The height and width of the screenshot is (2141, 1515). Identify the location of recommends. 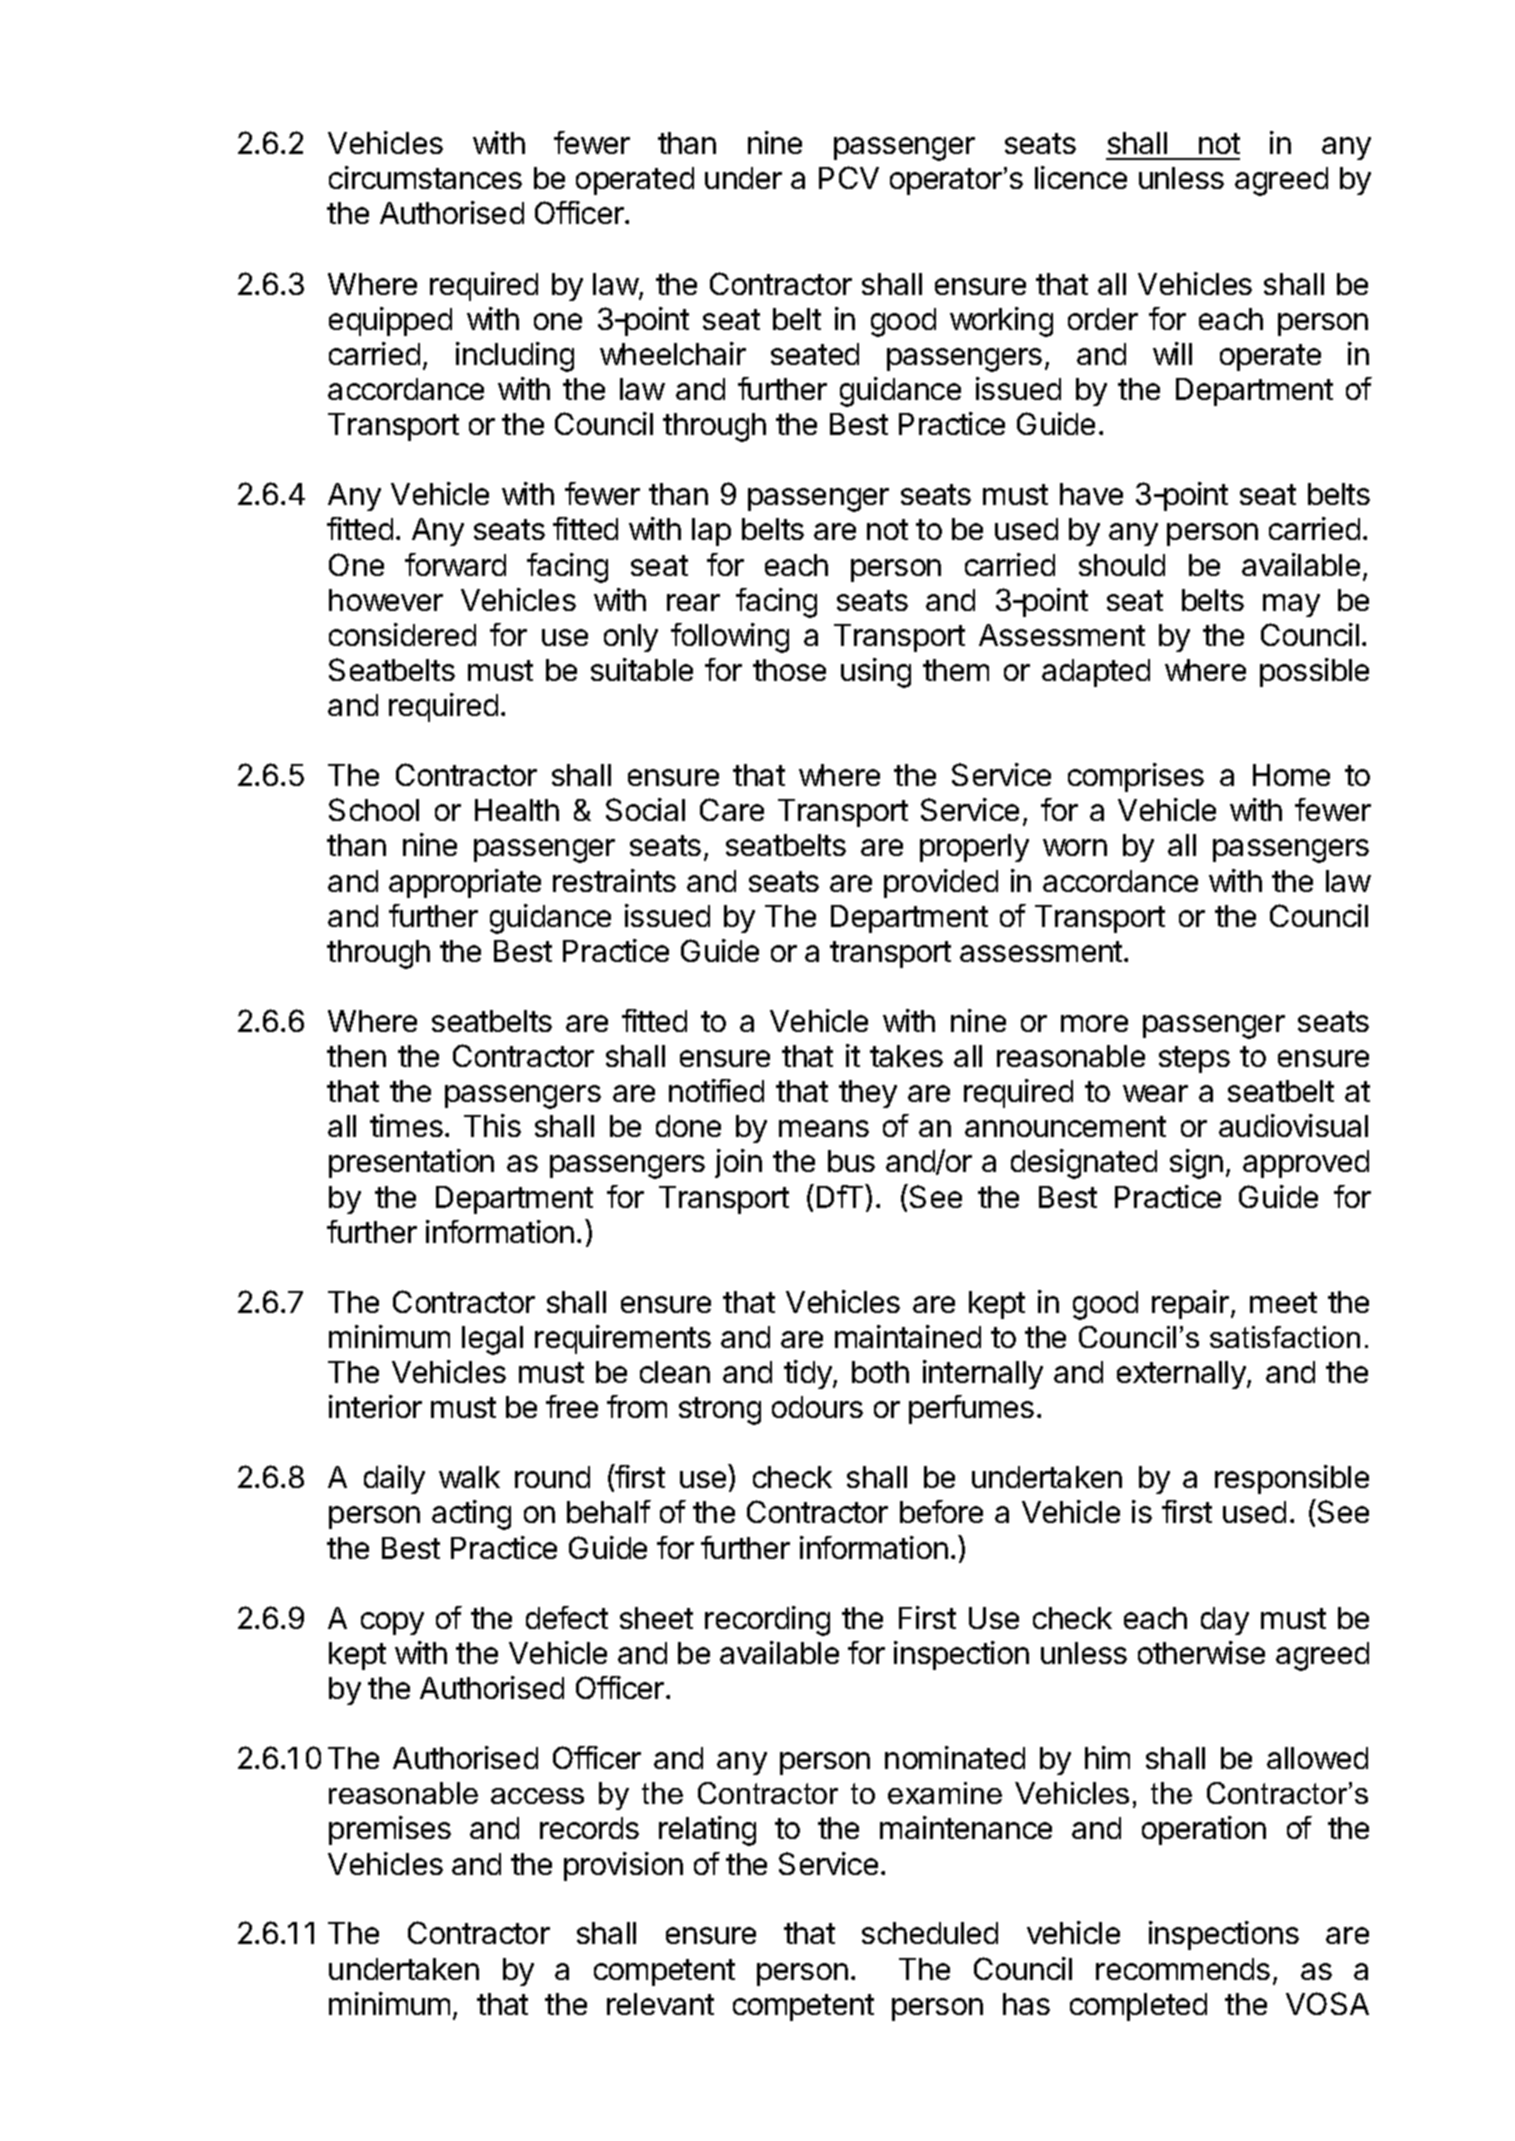
(1183, 1969).
